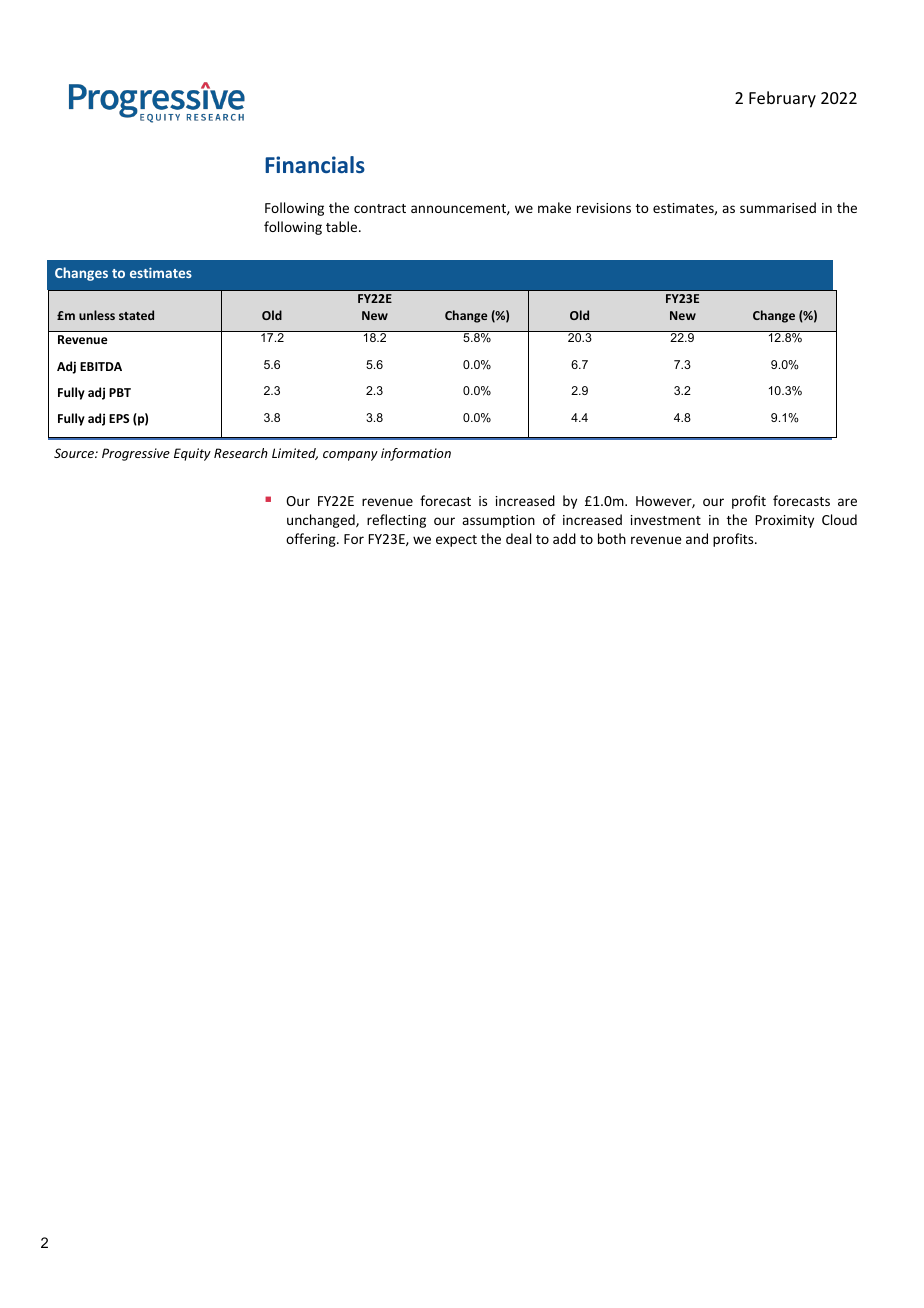  I want to click on Financials, so click(315, 164).
